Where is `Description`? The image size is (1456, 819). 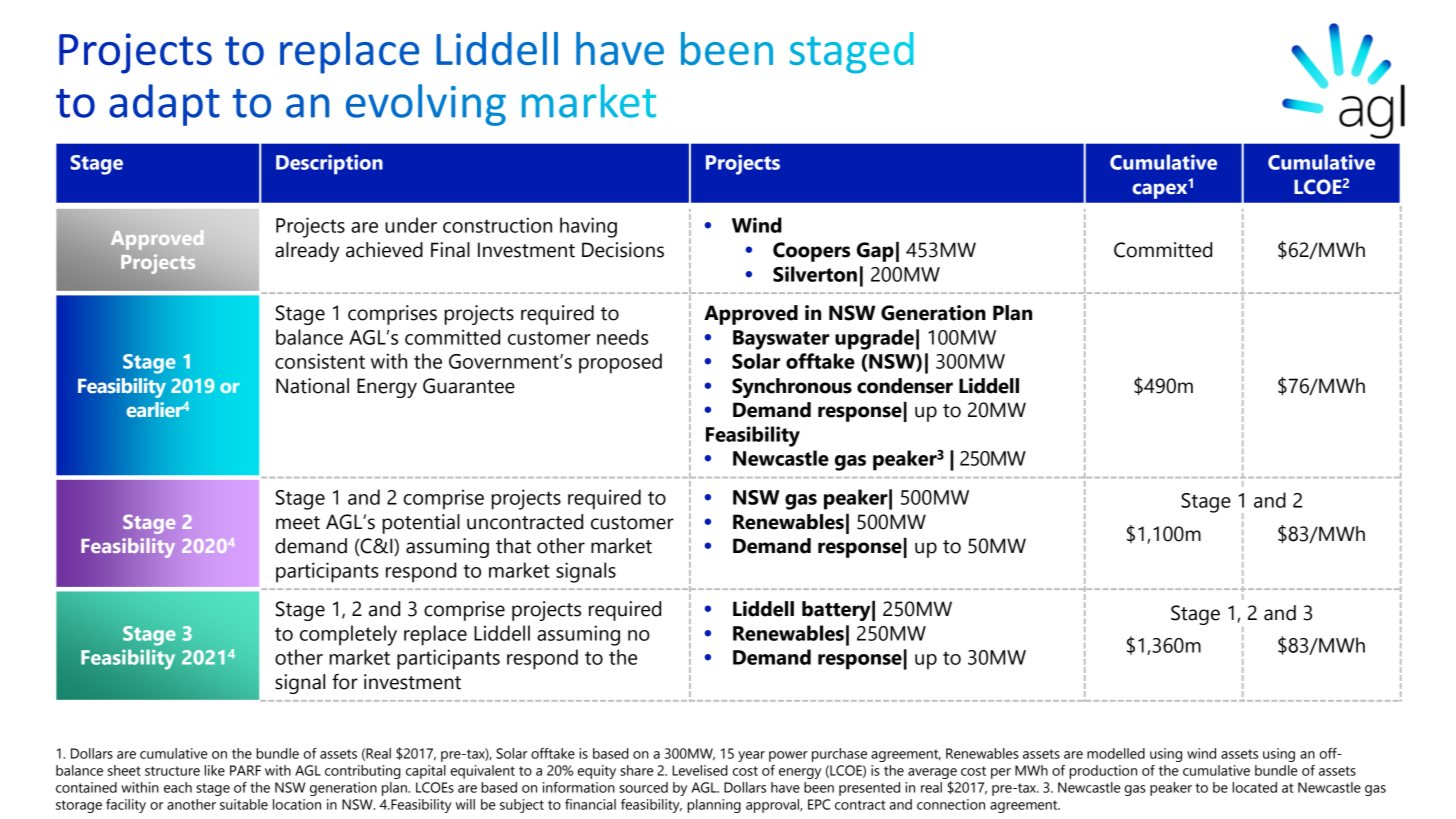 Description is located at coordinates (329, 164).
